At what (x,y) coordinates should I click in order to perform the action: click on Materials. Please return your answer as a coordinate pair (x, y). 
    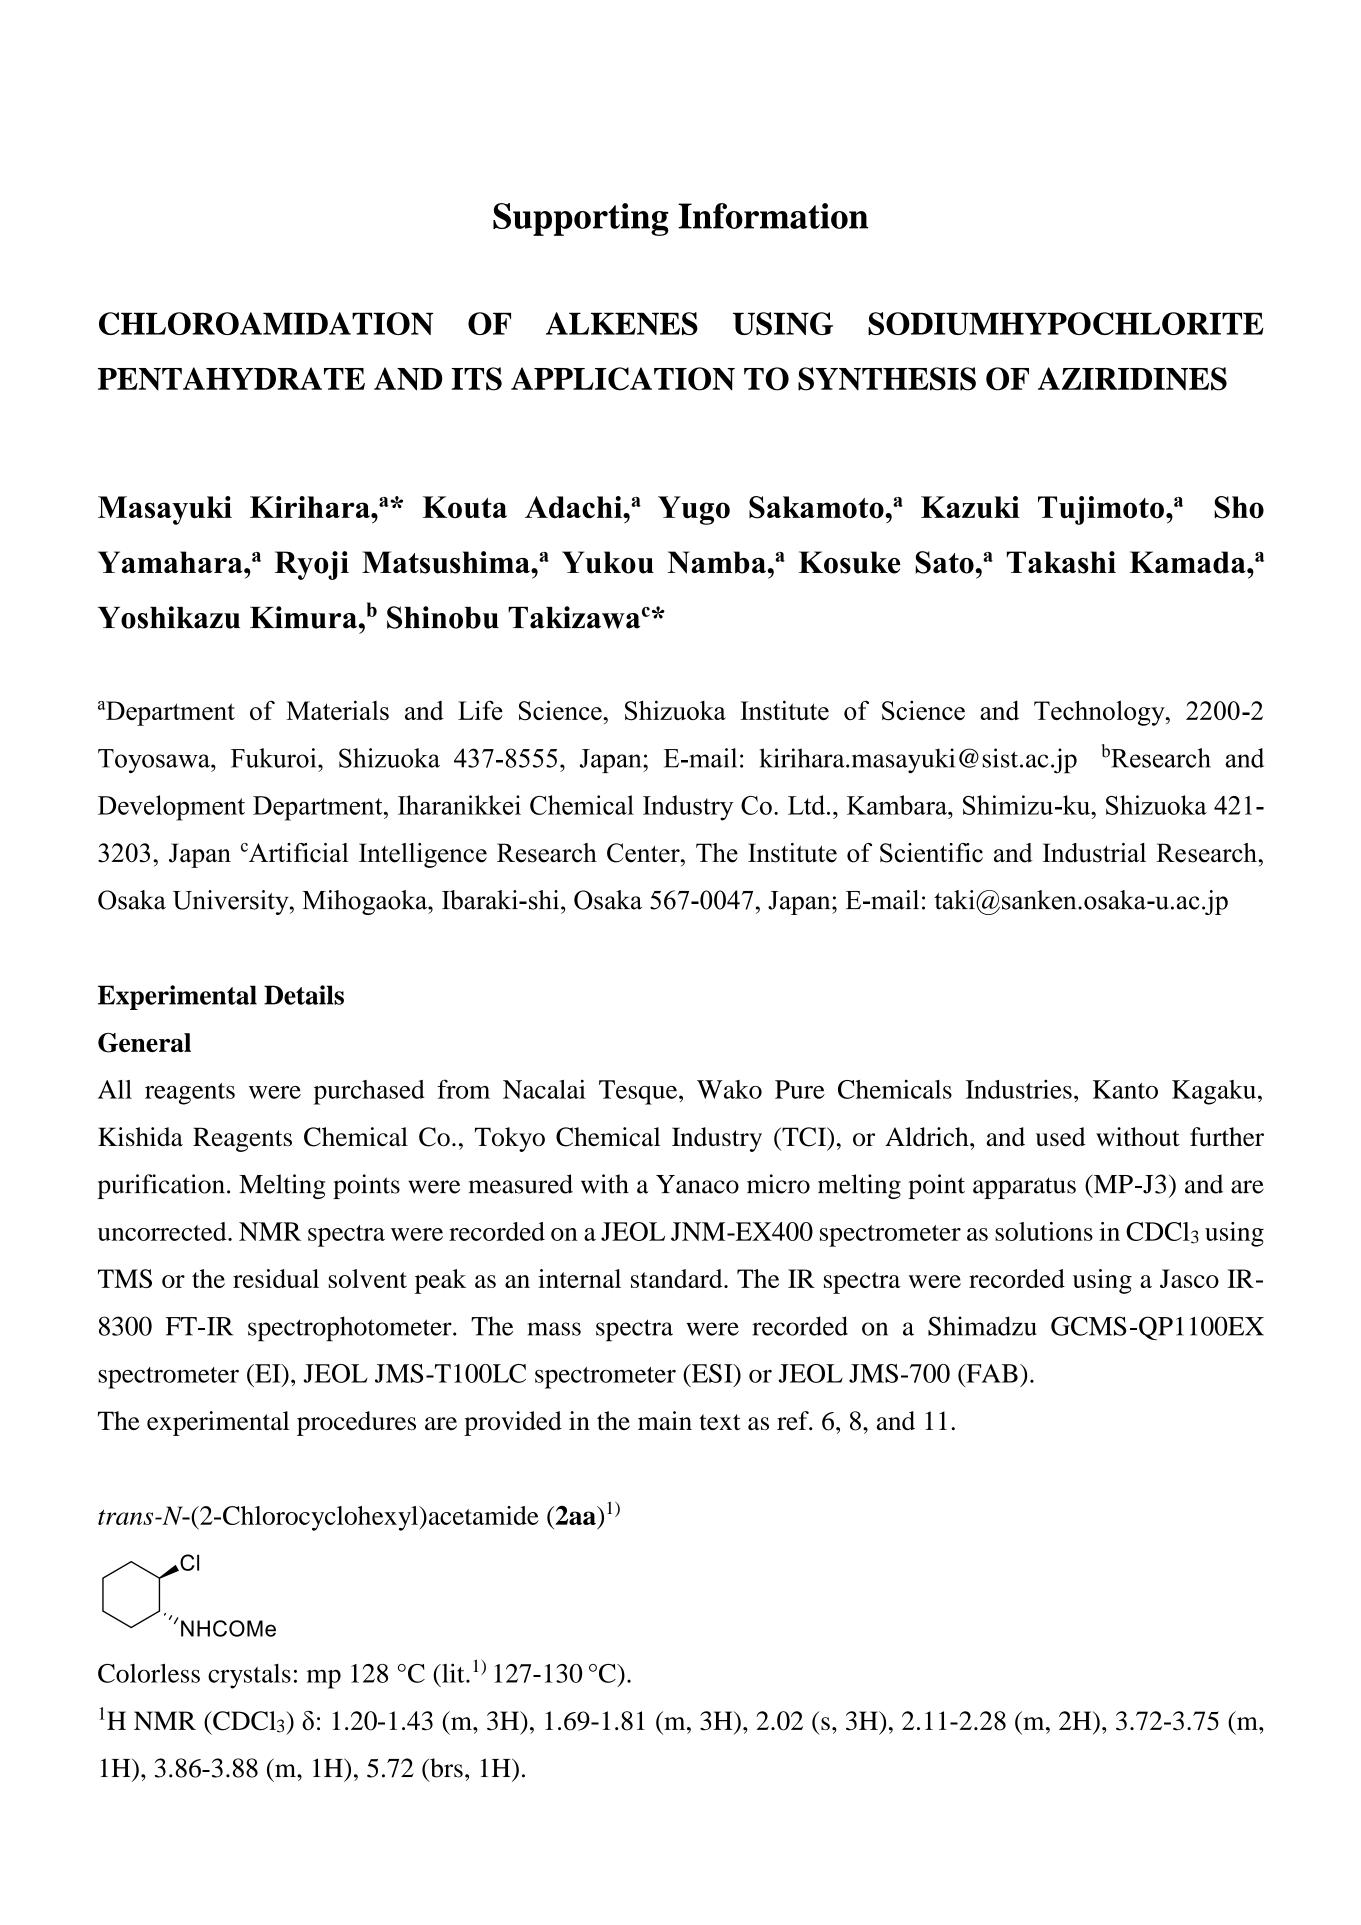
    Looking at the image, I should click on (337, 710).
